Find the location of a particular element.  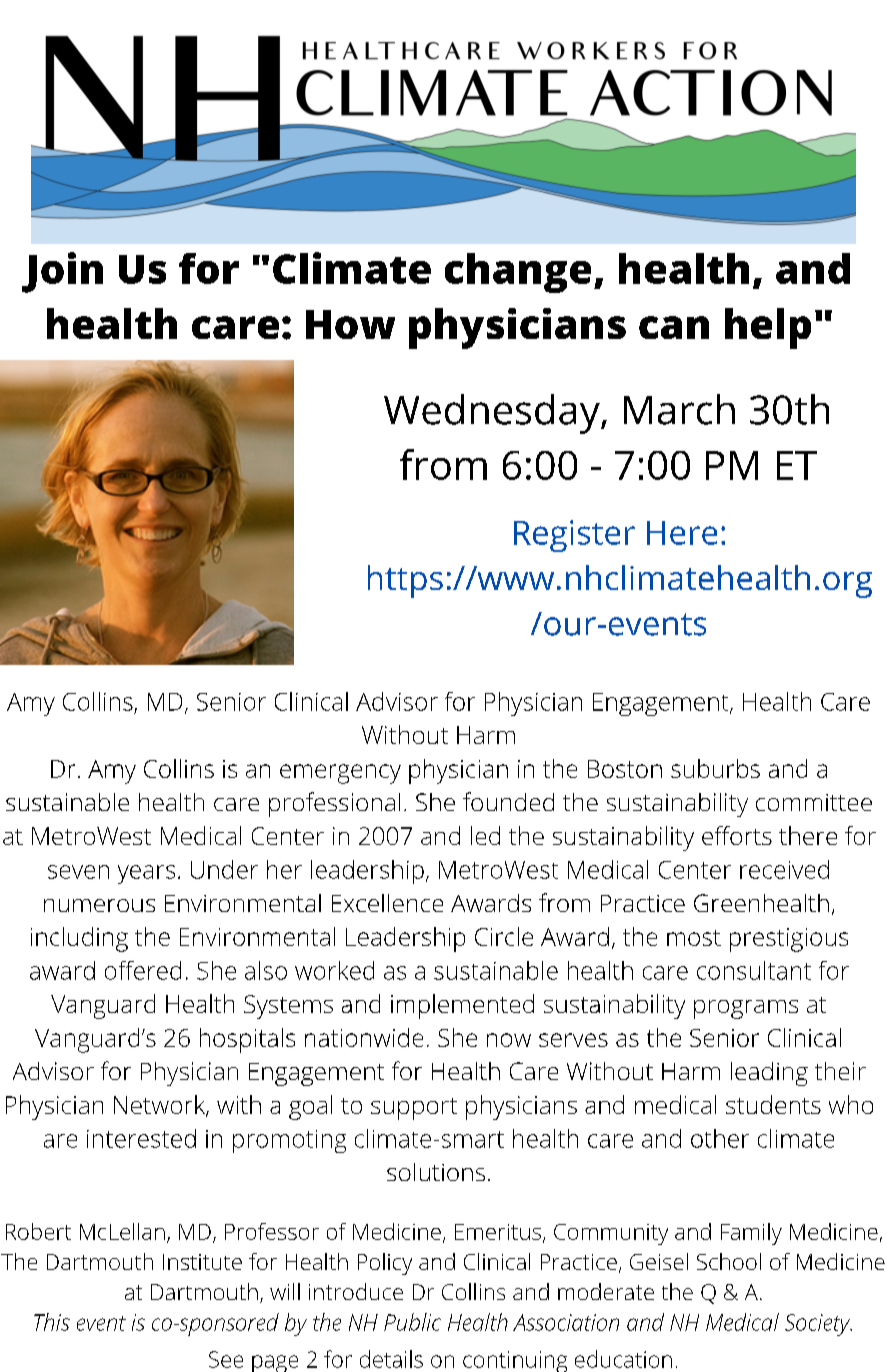

help is located at coordinates (768, 328).
